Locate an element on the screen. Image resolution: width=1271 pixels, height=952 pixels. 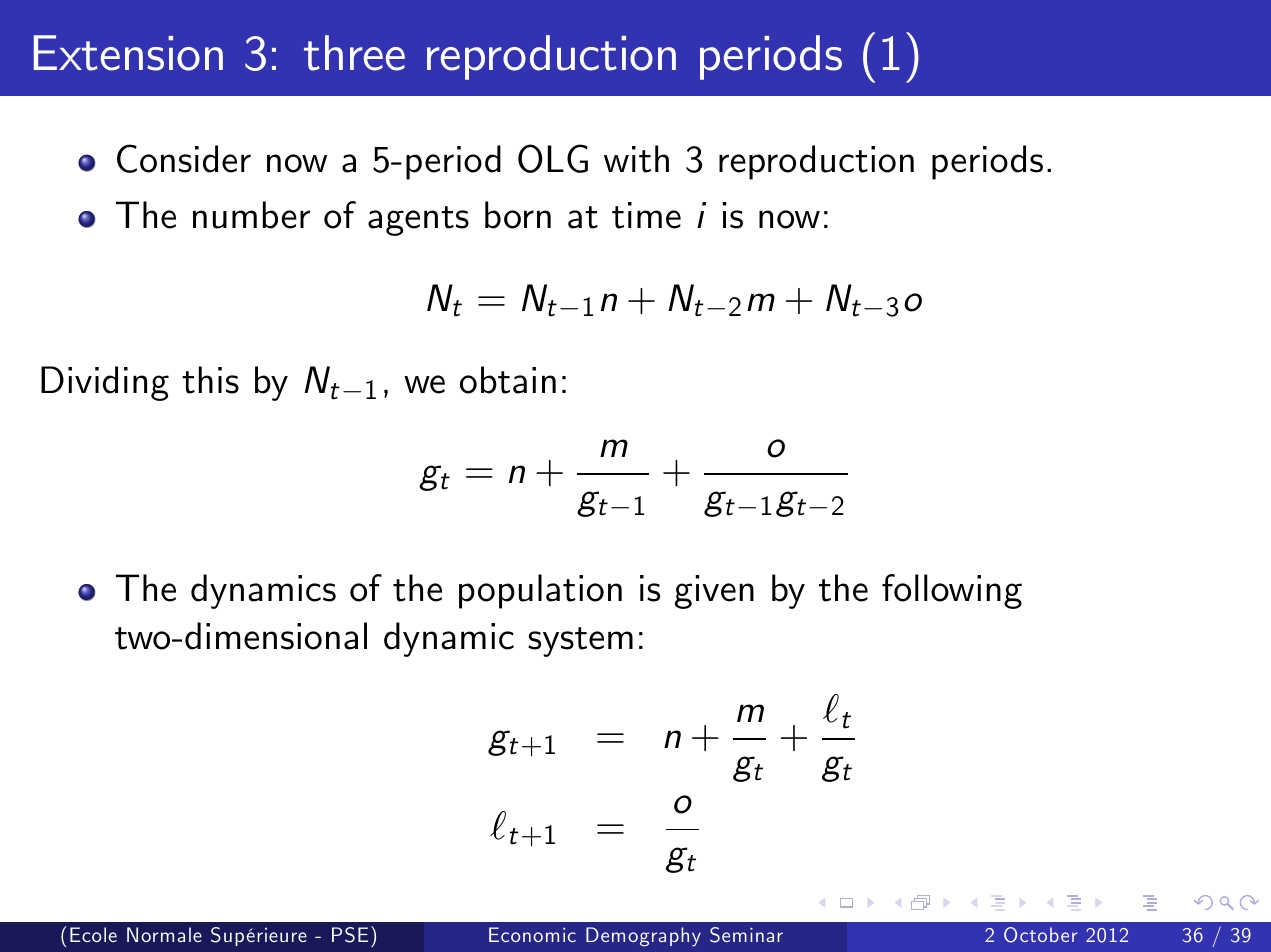
OLG is located at coordinates (553, 158).
